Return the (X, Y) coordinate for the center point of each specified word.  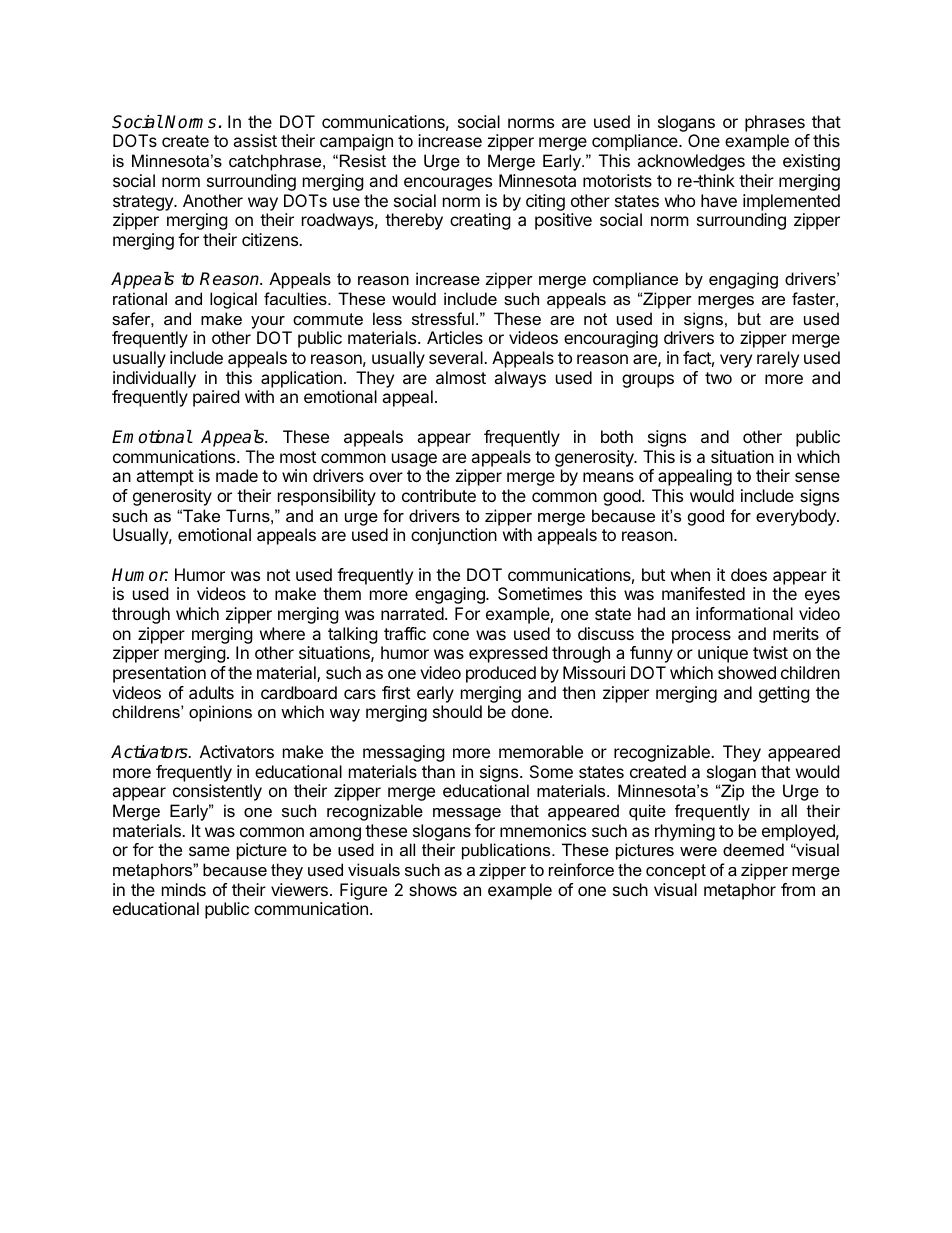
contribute (439, 495)
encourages (448, 184)
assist (255, 140)
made (237, 475)
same (209, 851)
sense (817, 477)
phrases (775, 123)
